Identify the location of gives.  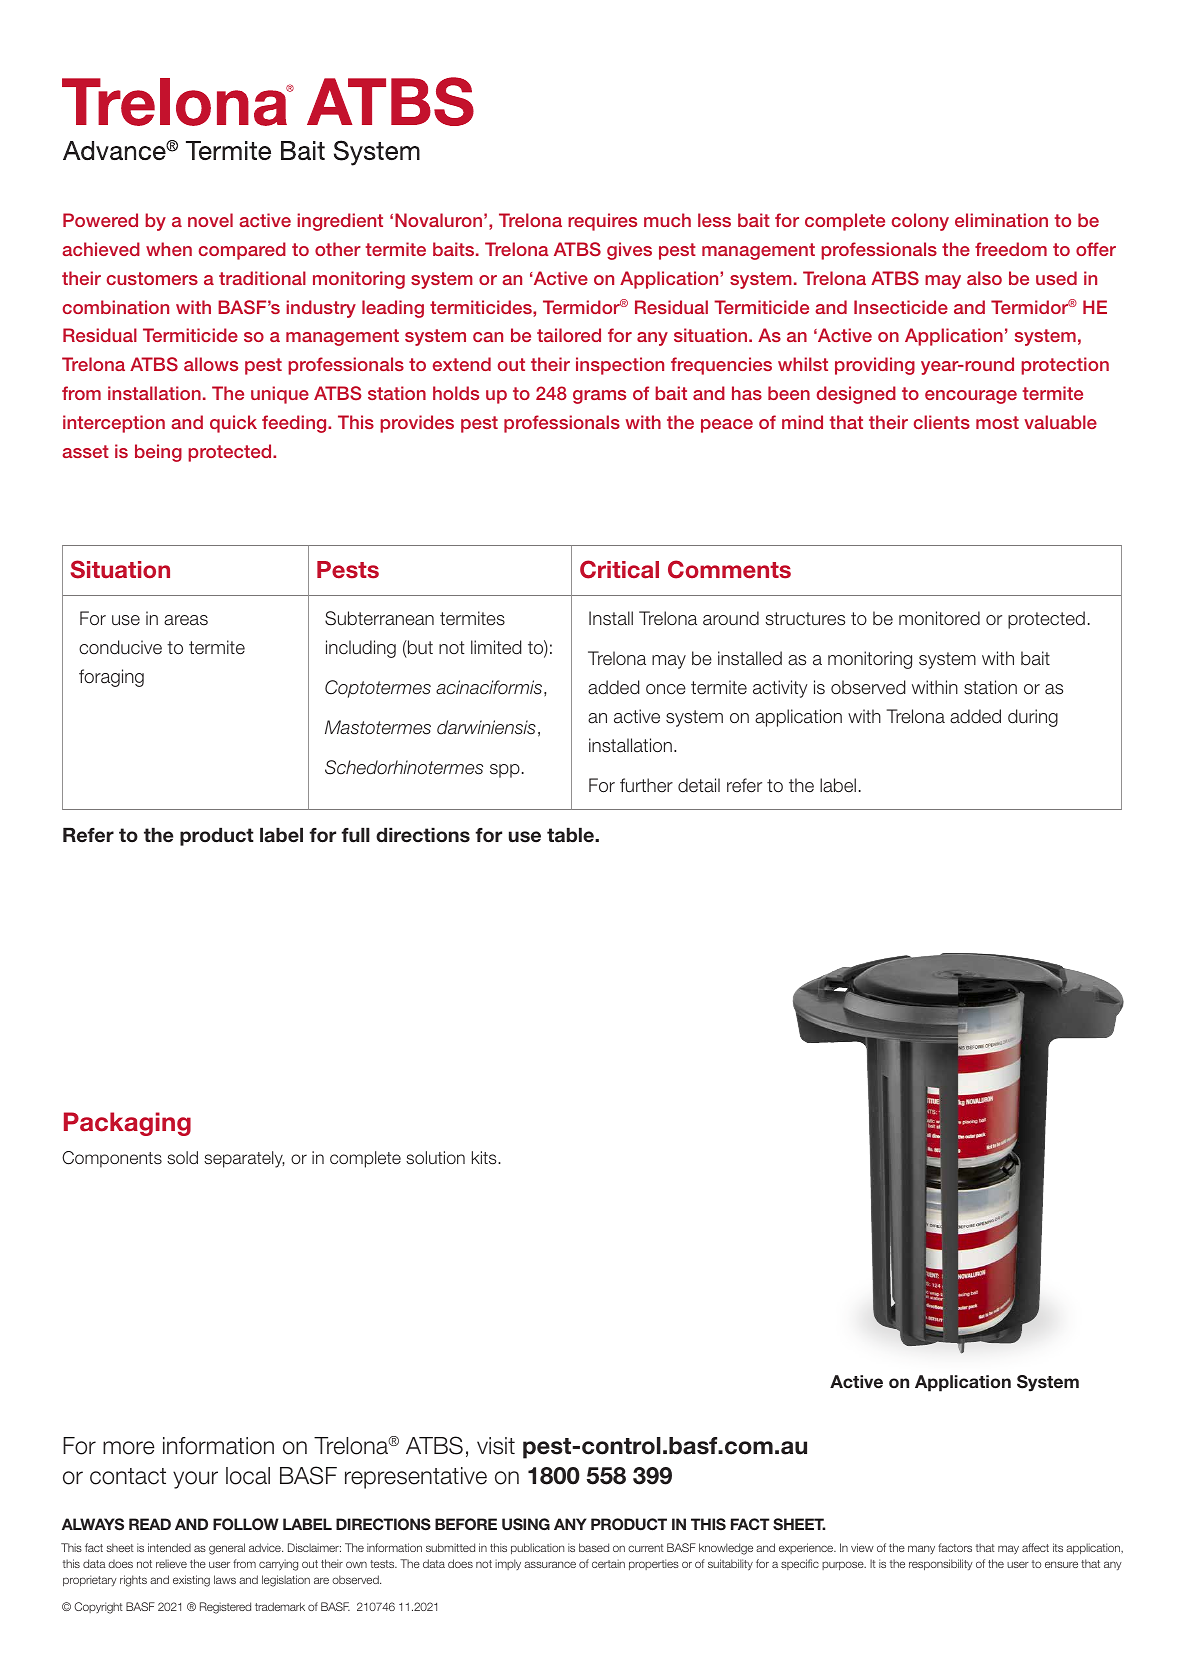
(629, 251).
